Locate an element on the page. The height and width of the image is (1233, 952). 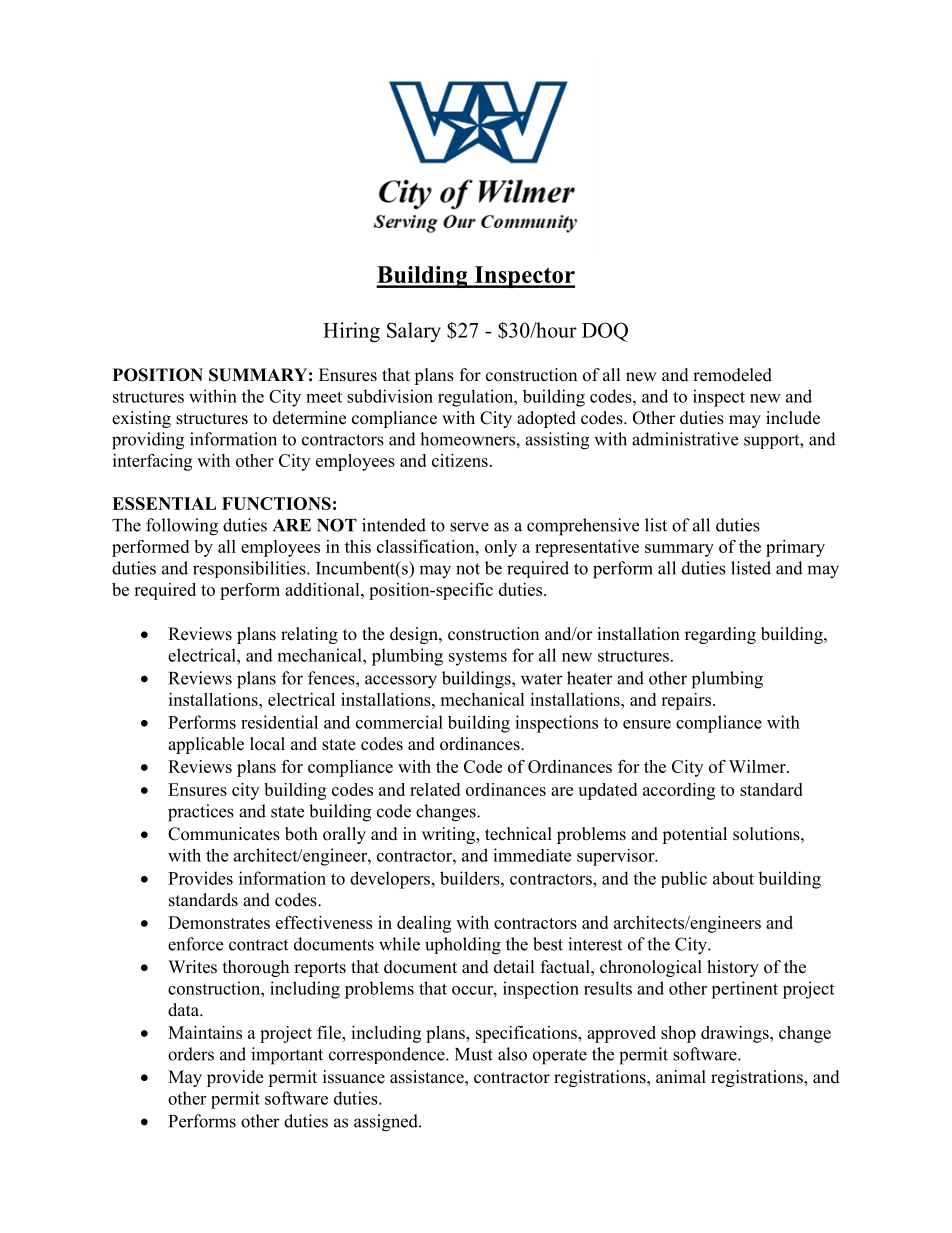
builders is located at coordinates (471, 878).
